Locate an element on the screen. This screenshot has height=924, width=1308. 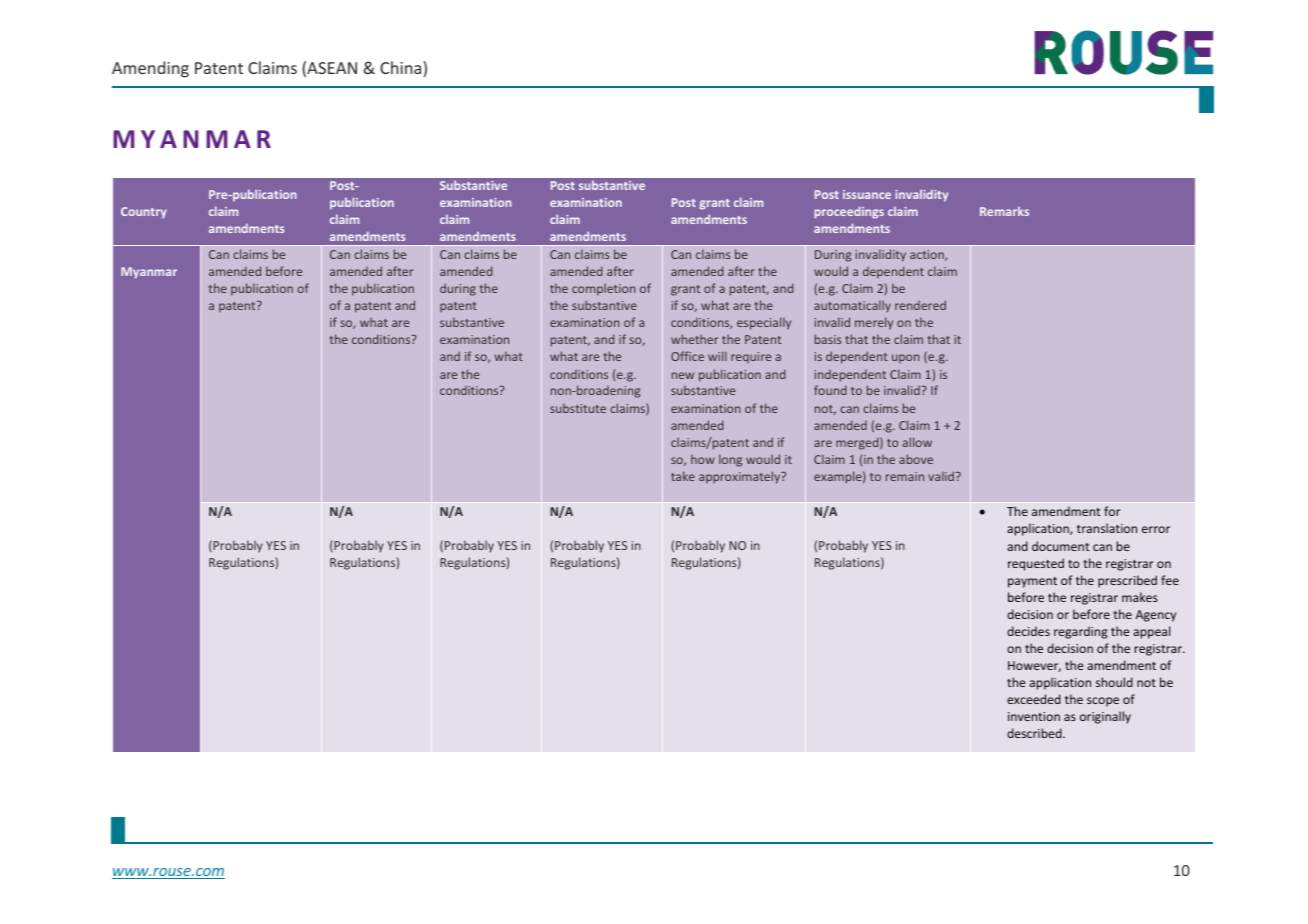
originally is located at coordinates (1105, 717).
